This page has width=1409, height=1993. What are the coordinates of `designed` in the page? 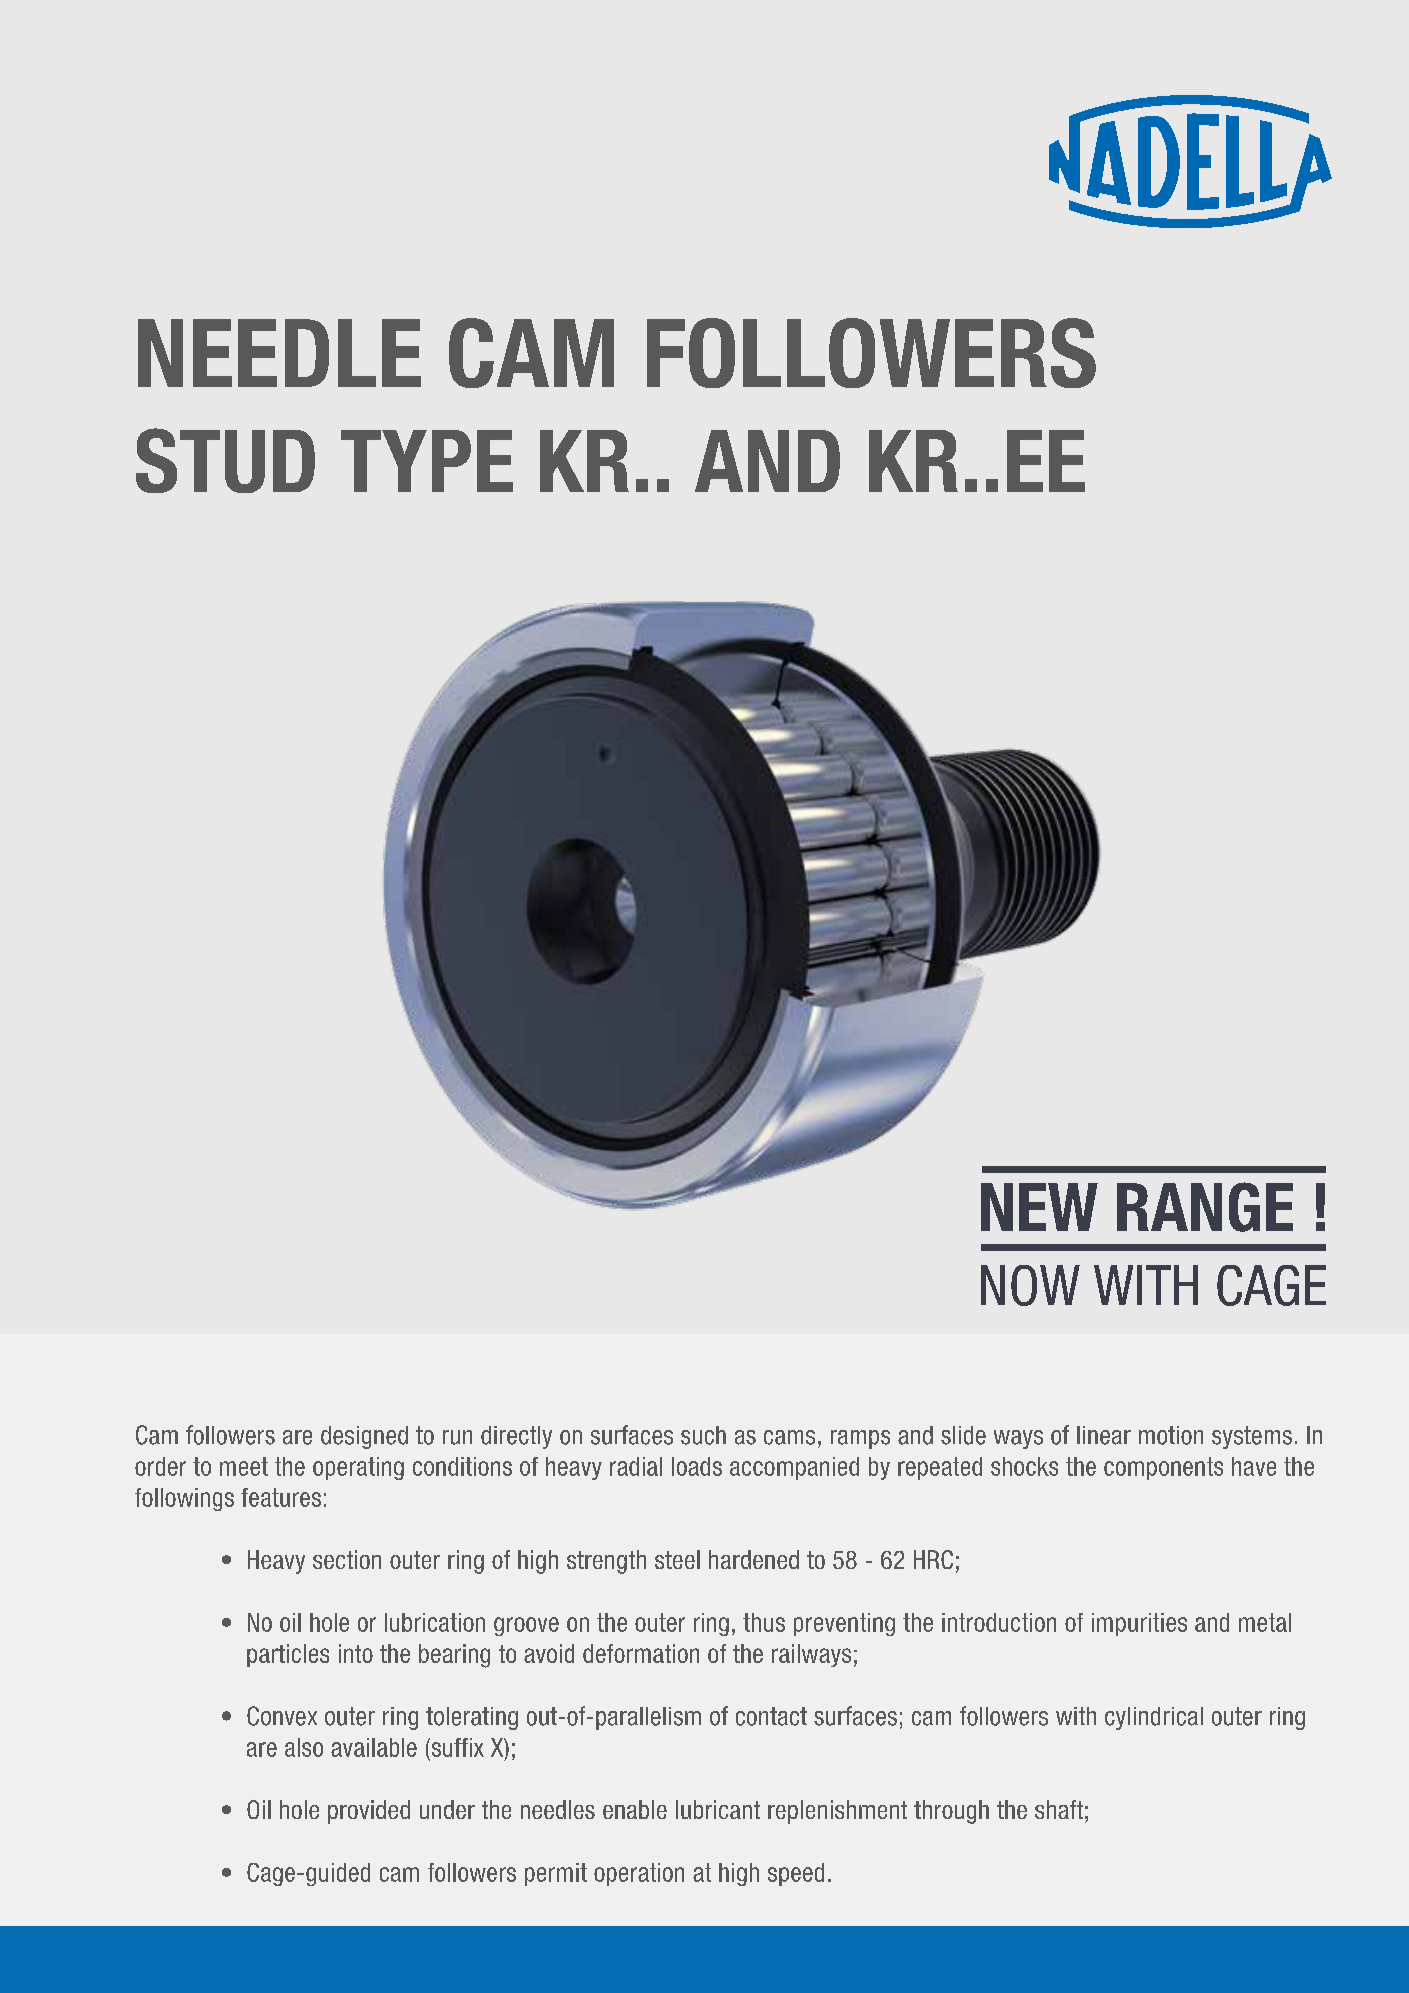 It's located at (364, 1437).
